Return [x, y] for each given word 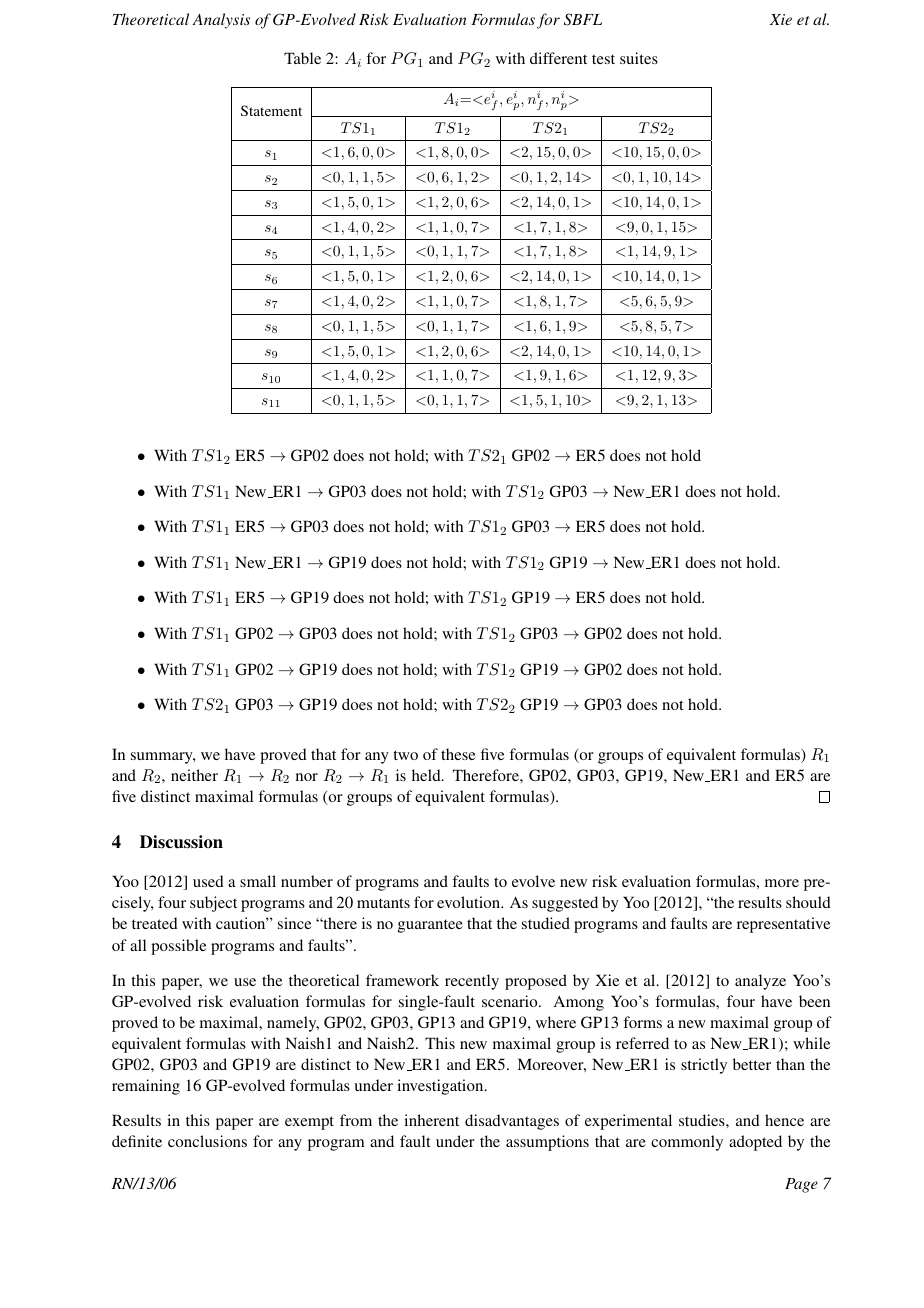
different [558, 58]
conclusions [207, 1141]
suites [639, 58]
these [458, 754]
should [808, 902]
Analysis [221, 21]
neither [194, 775]
